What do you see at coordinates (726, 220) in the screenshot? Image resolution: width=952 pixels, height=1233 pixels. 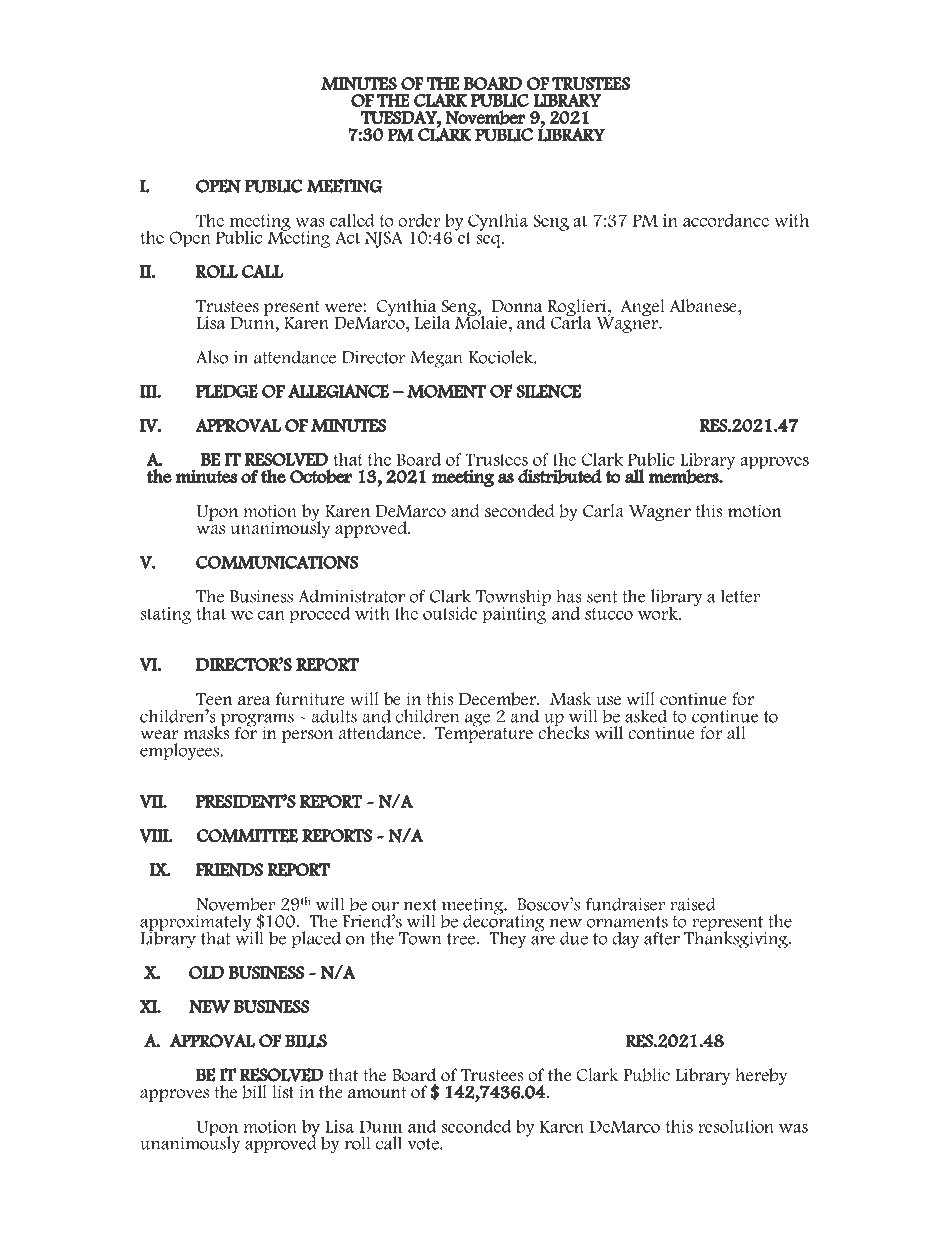 I see `accordance` at bounding box center [726, 220].
